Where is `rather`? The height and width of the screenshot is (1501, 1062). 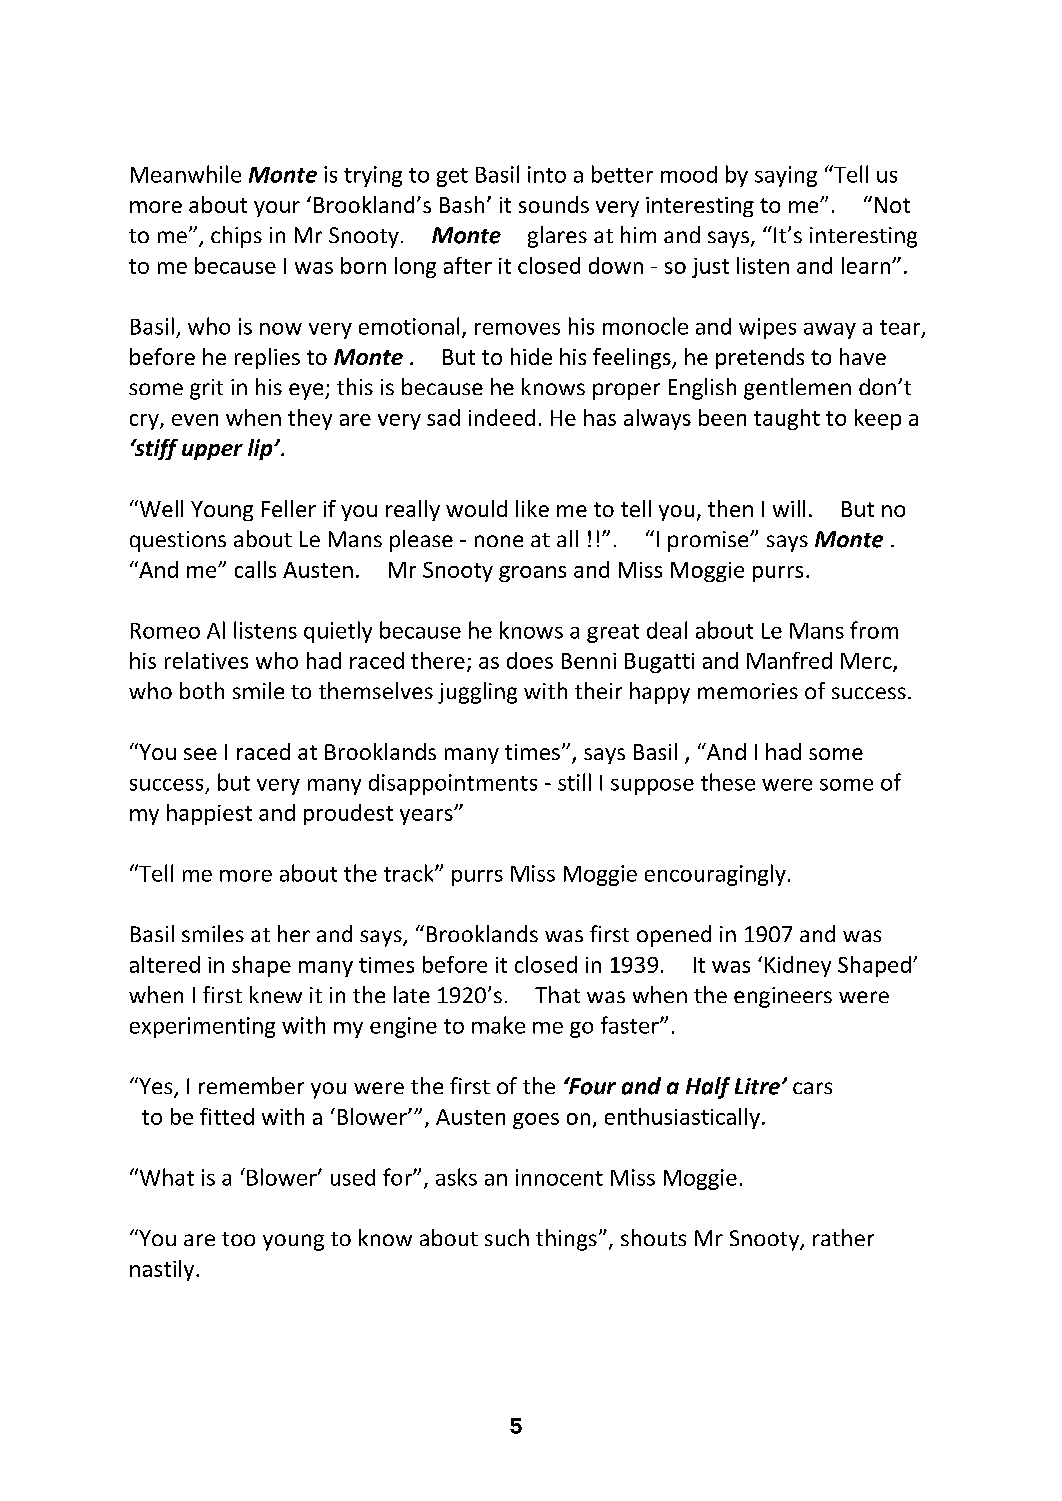
rather is located at coordinates (843, 1237).
